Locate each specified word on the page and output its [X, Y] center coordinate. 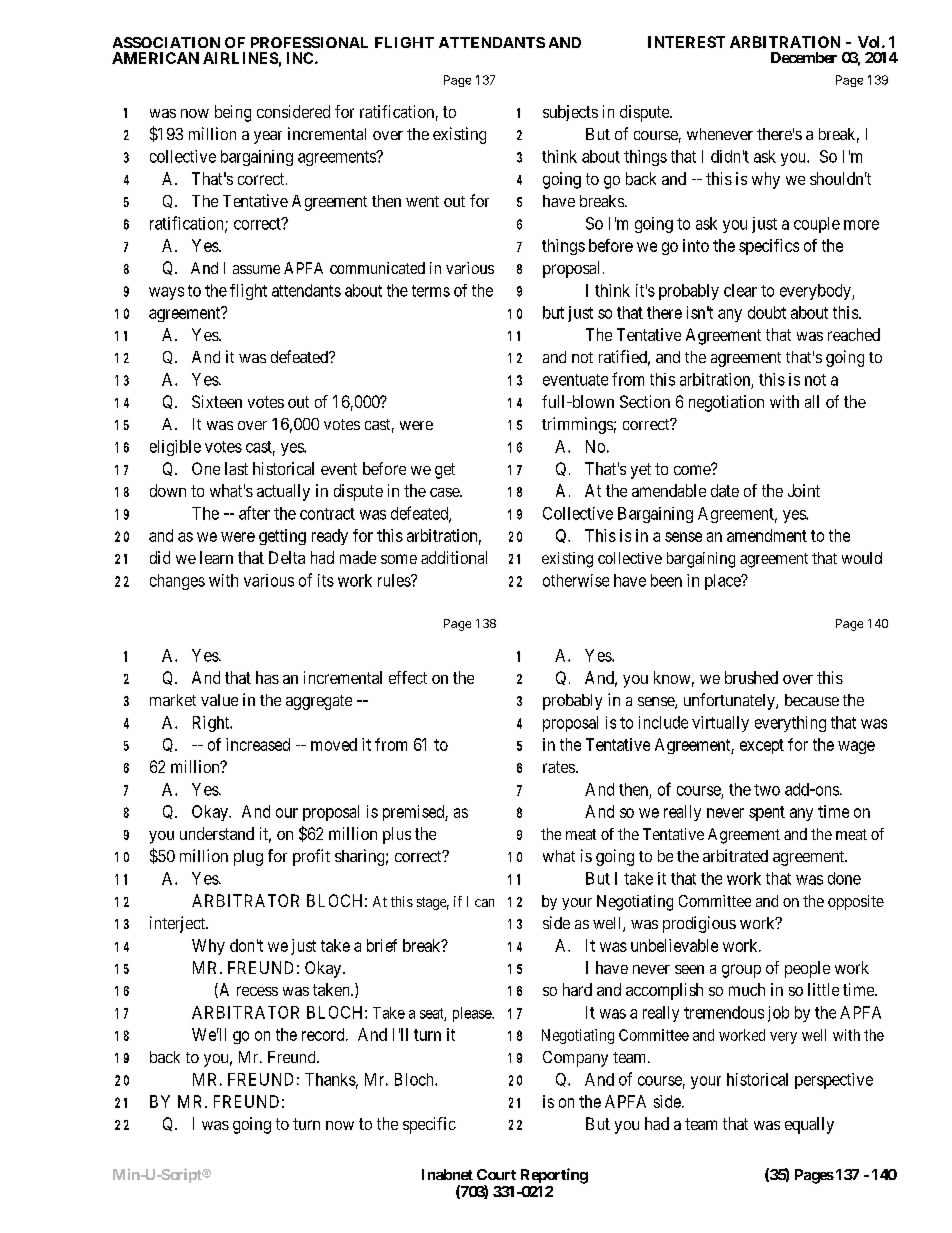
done [844, 878]
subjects [570, 113]
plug [248, 858]
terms [431, 291]
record [324, 1034]
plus [397, 835]
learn [216, 557]
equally [809, 1125]
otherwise [576, 580]
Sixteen [217, 401]
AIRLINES [240, 58]
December [804, 57]
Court [496, 1174]
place [724, 582]
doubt [767, 312]
